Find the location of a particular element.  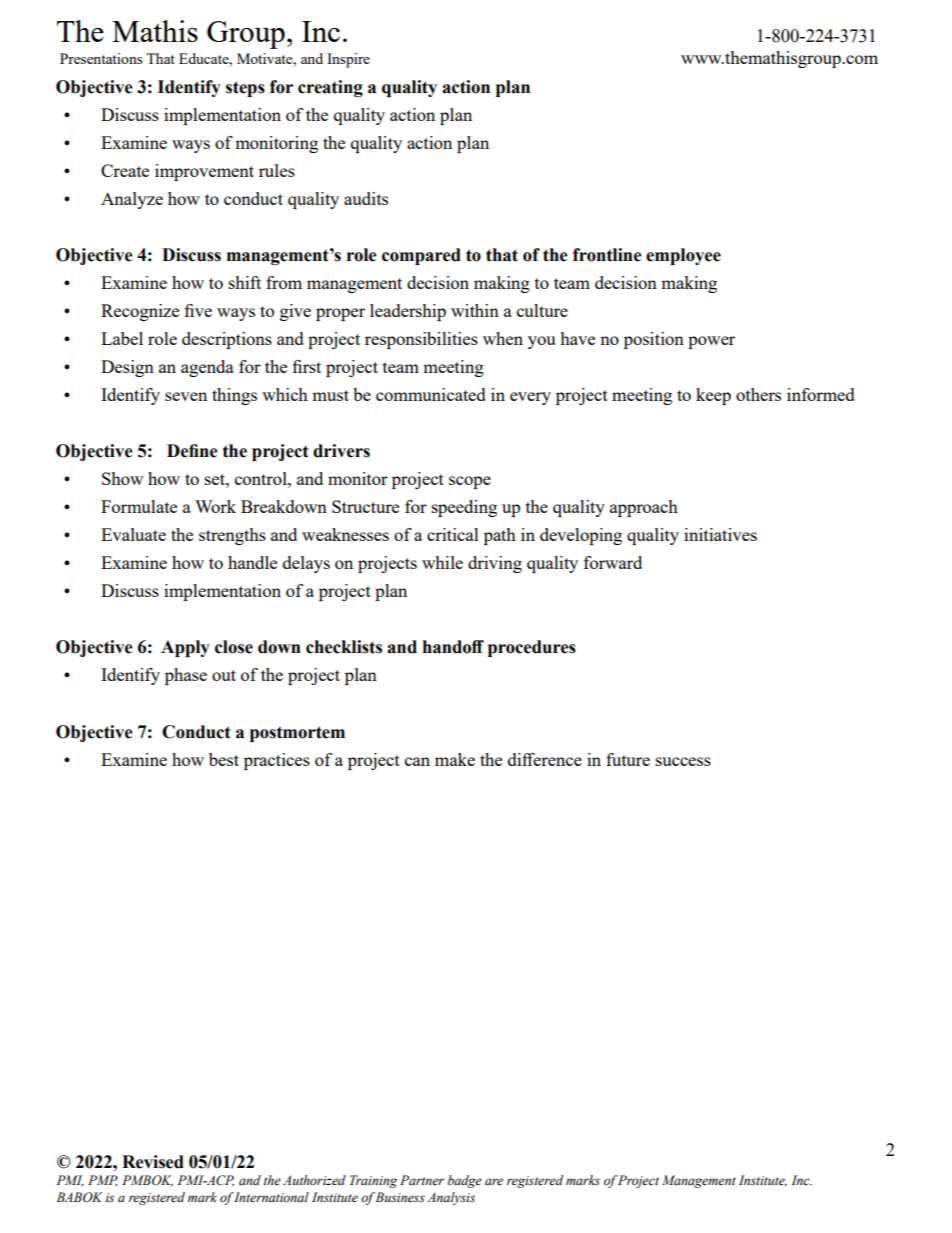

Inspire is located at coordinates (348, 60).
